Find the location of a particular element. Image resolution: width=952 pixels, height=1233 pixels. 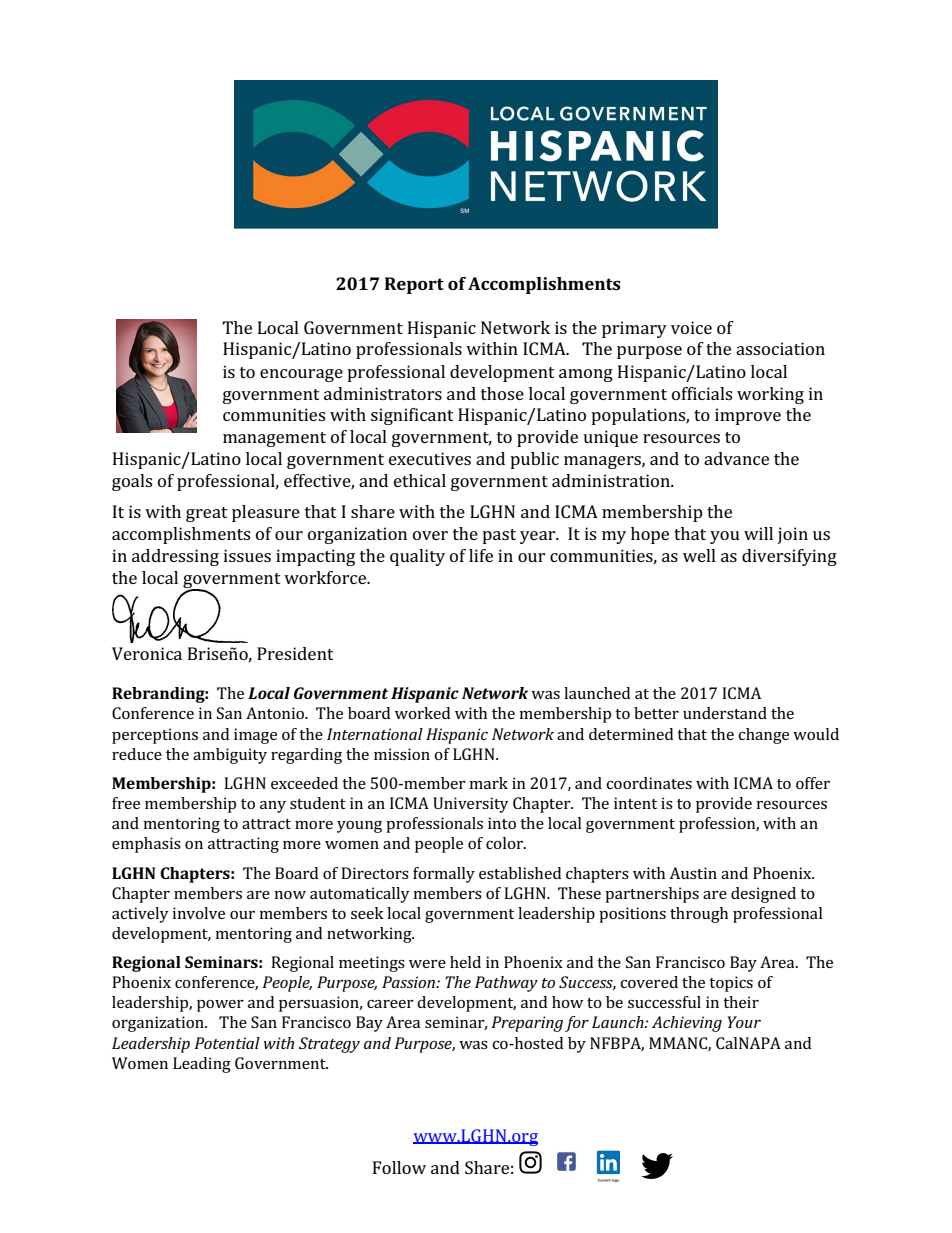

great is located at coordinates (207, 514).
